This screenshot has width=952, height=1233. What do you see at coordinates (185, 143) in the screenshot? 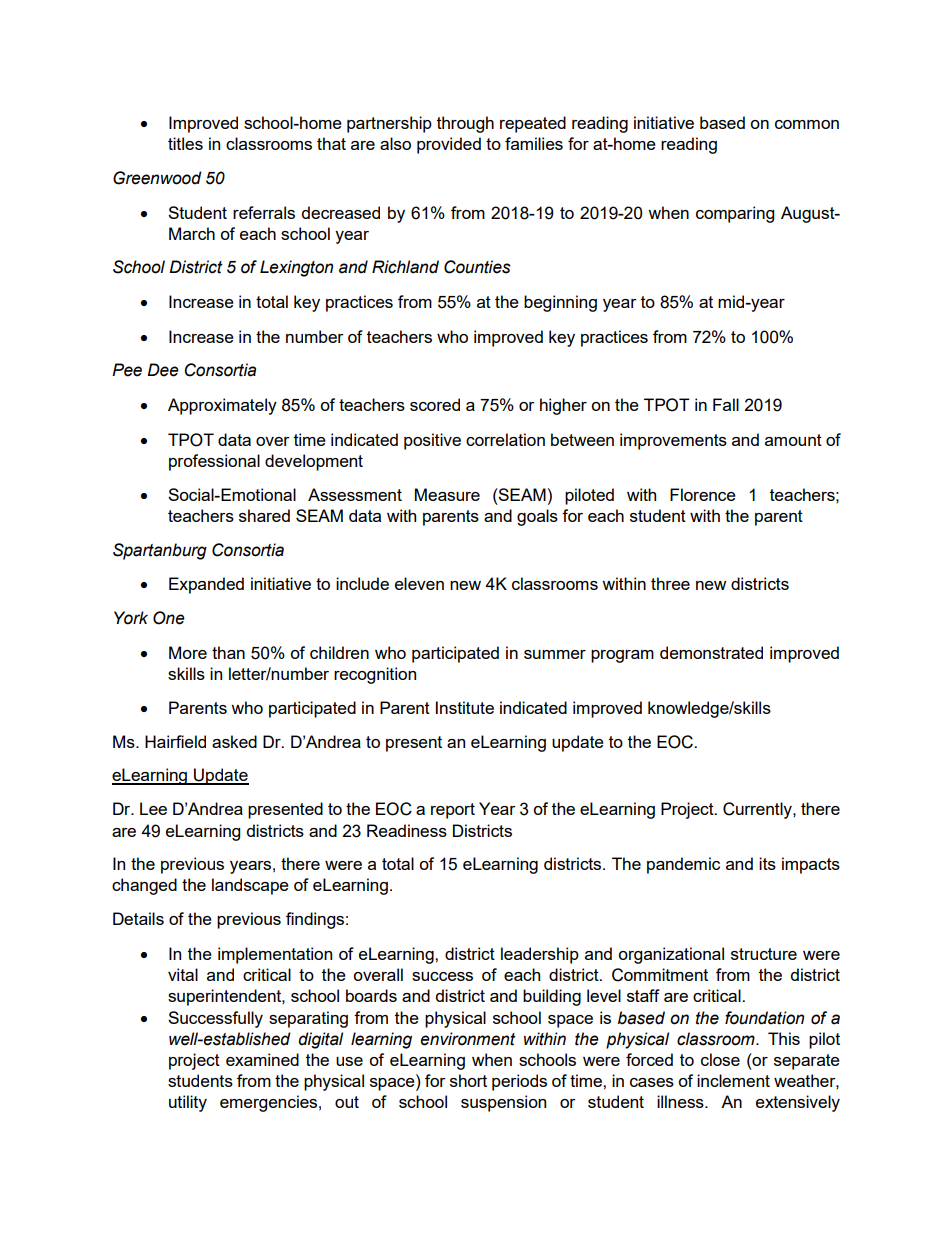
I see `titles` at bounding box center [185, 143].
